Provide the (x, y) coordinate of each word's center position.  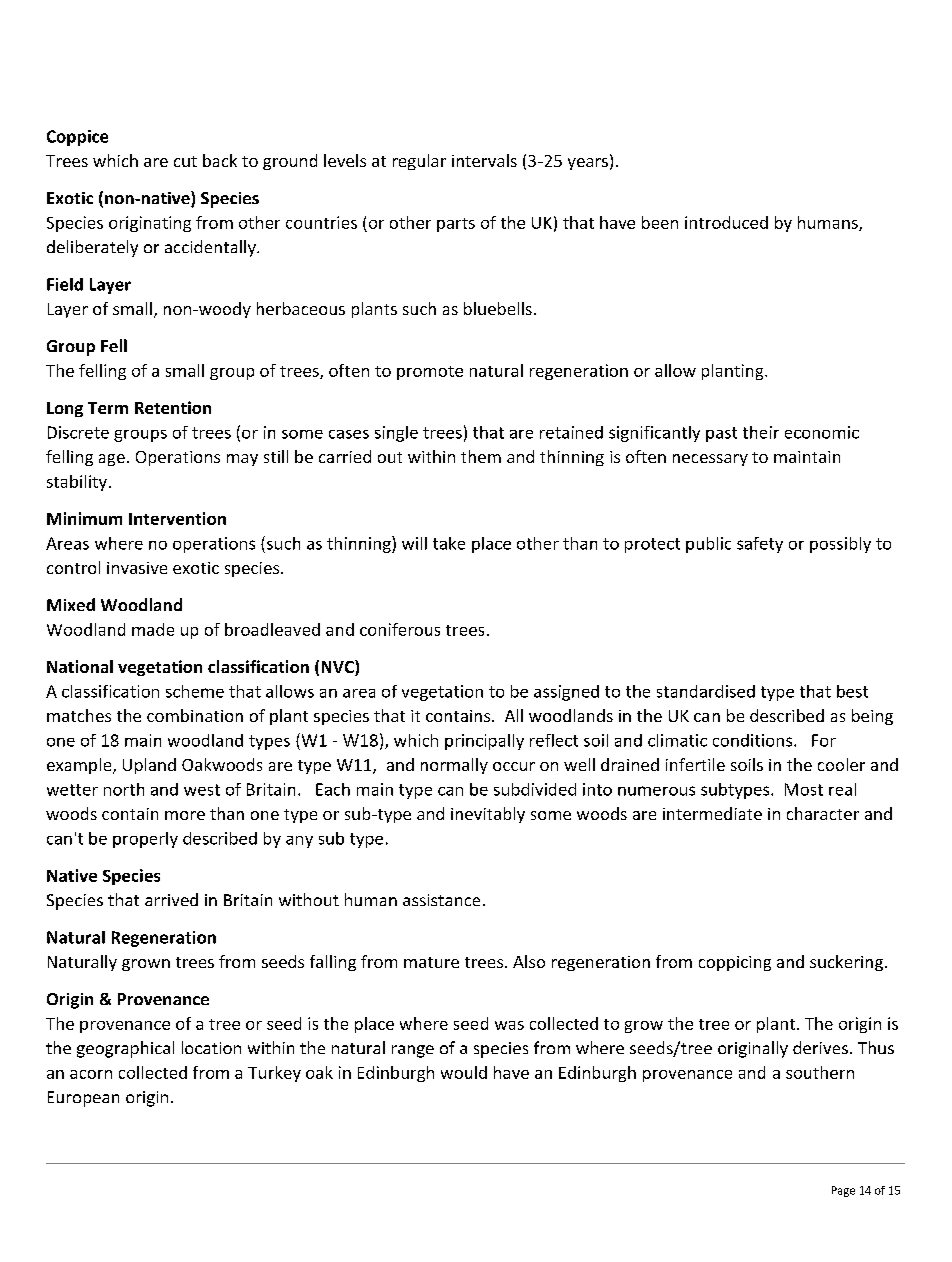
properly (145, 840)
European (83, 1099)
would (464, 1072)
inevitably (488, 815)
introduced (726, 222)
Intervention (177, 518)
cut (185, 161)
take (449, 543)
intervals (484, 160)
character (823, 813)
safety (760, 545)
